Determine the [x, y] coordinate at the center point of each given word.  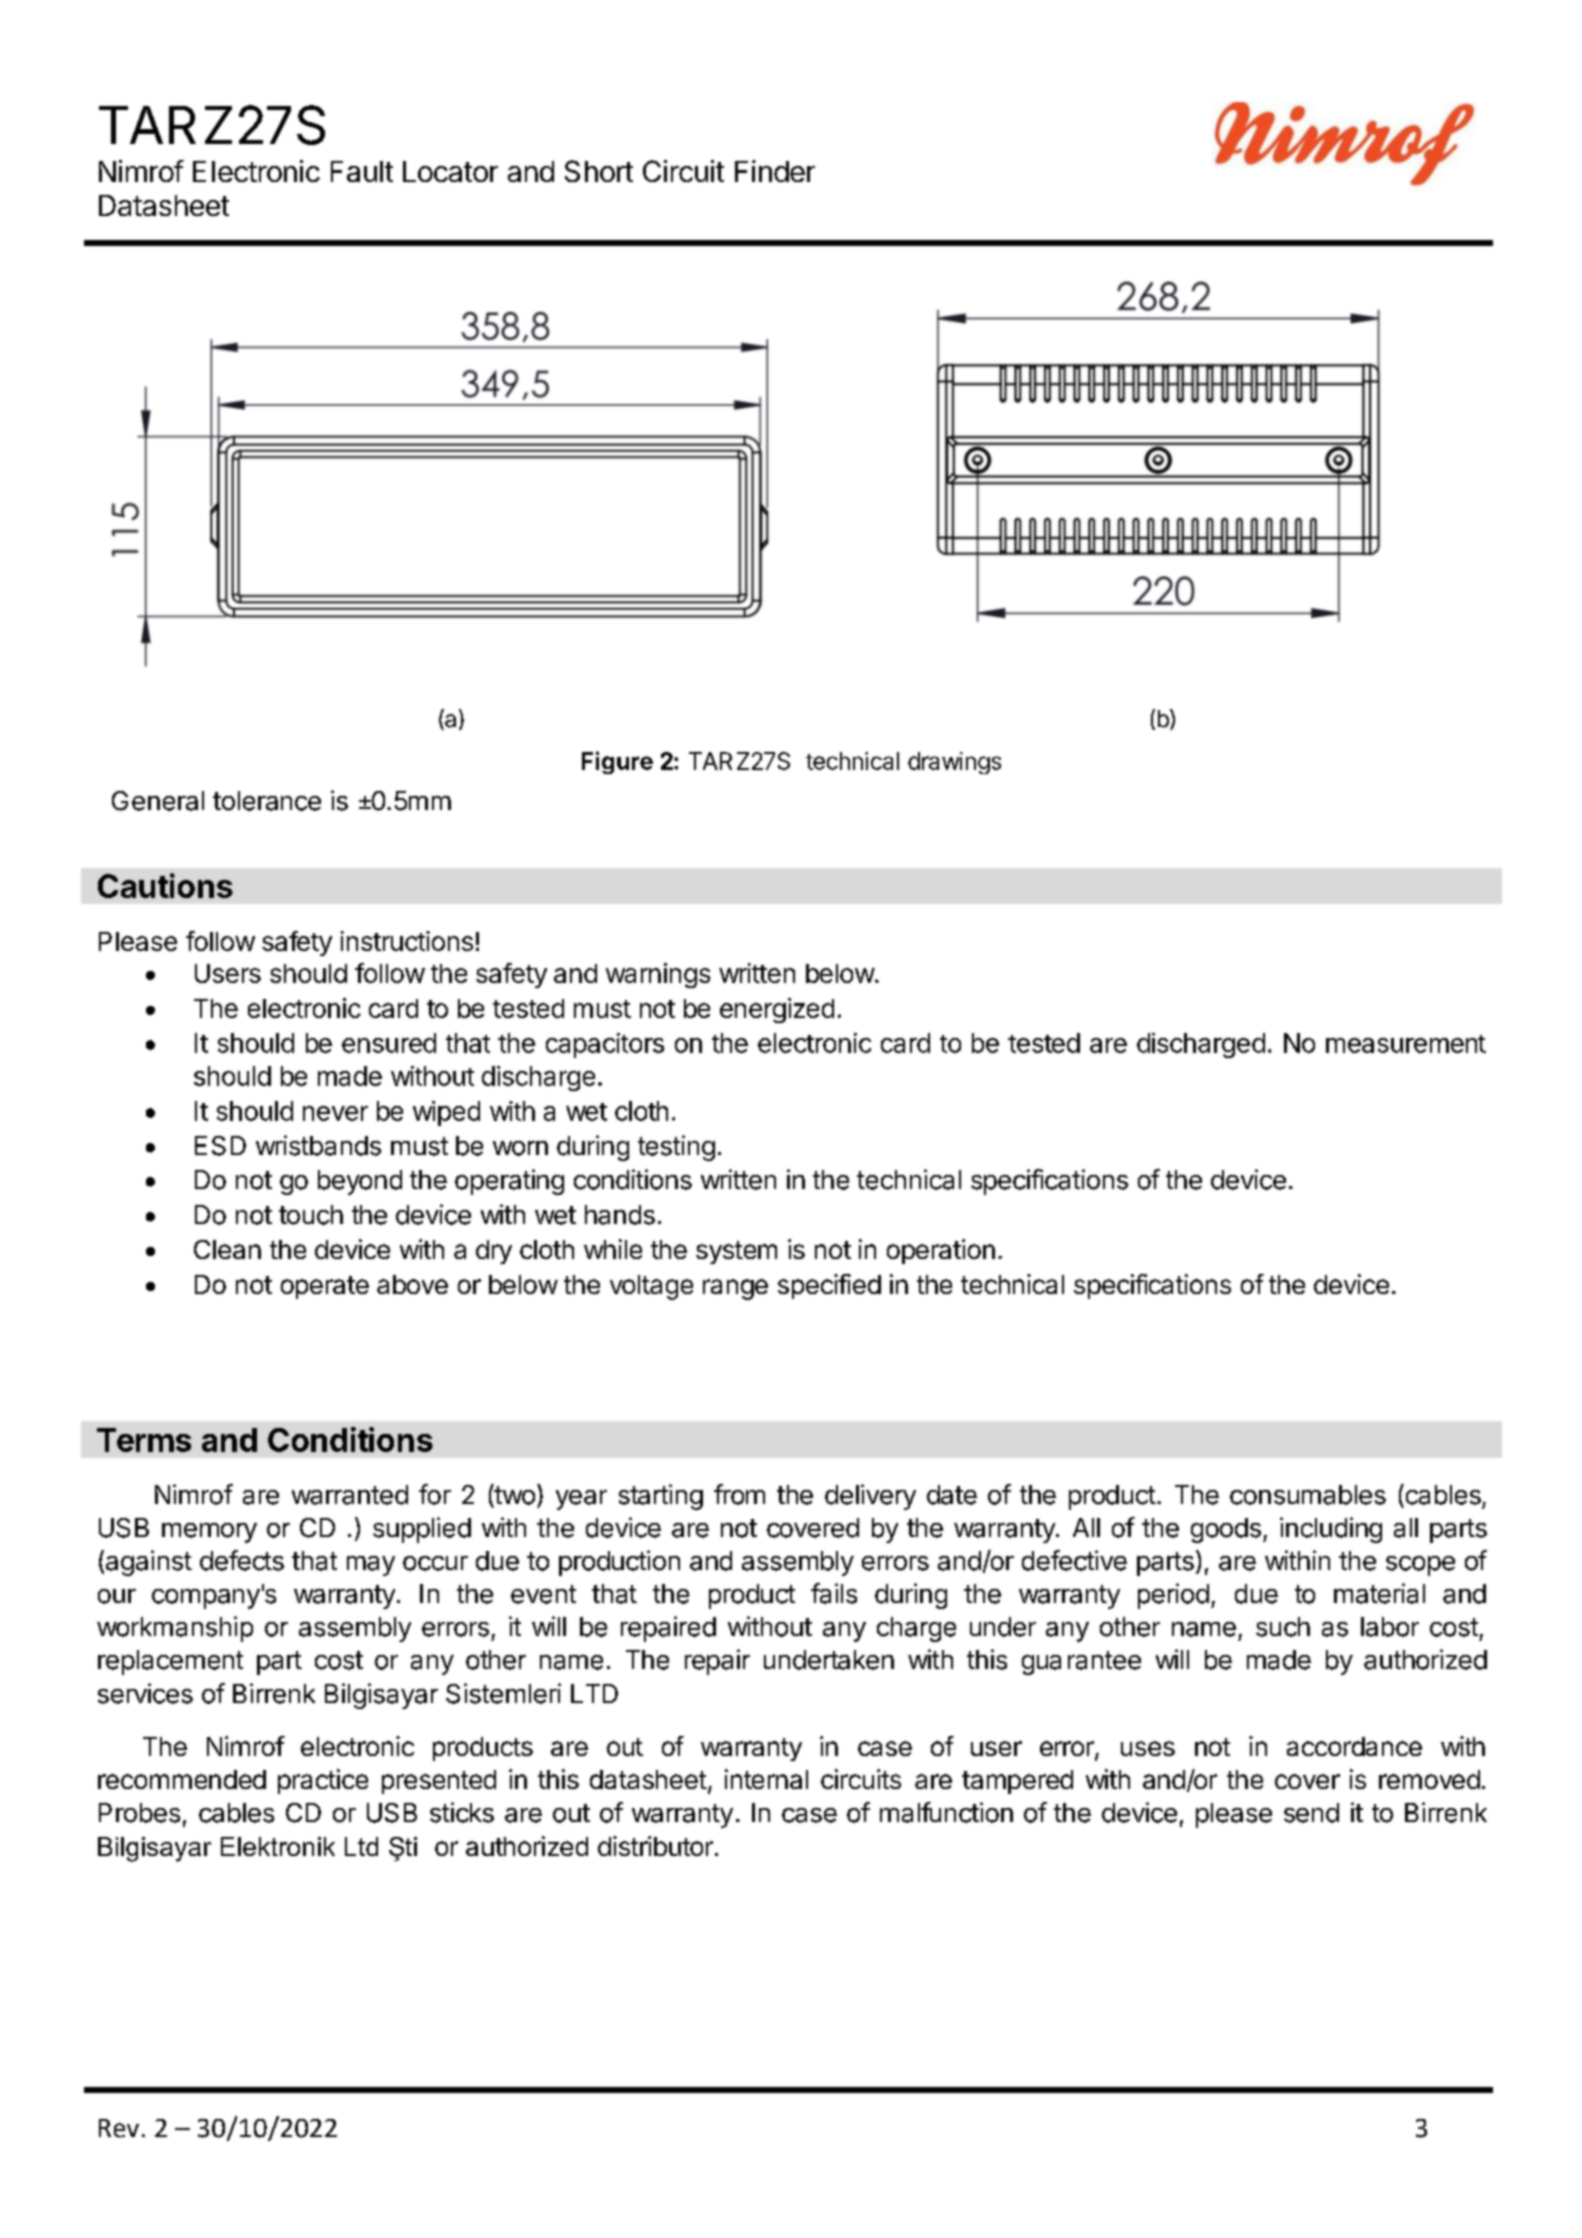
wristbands [318, 1145]
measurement [1406, 1044]
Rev [119, 2128]
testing [676, 1148]
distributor [655, 1846]
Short [599, 171]
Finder [775, 171]
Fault [362, 171]
